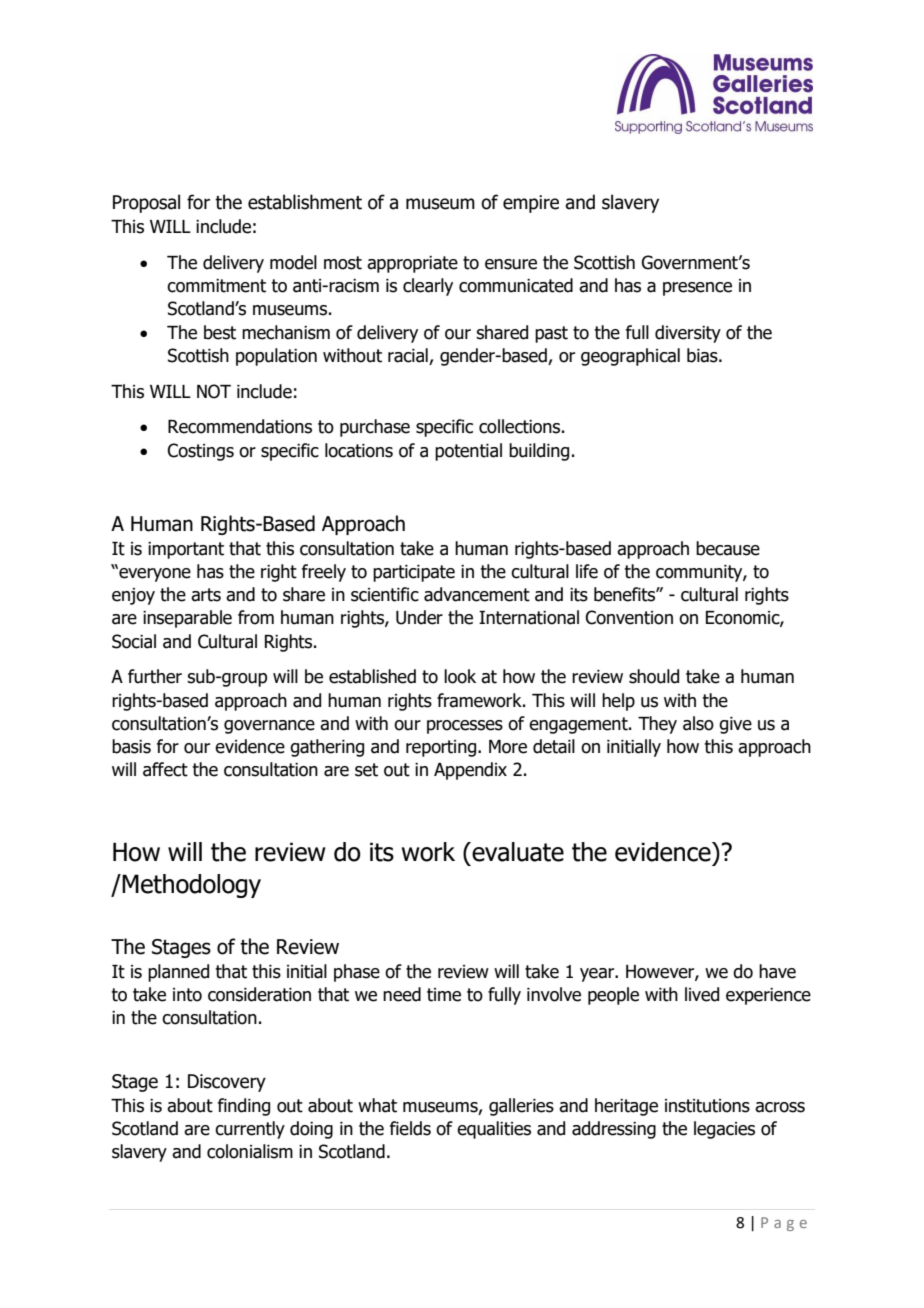 The height and width of the screenshot is (1308, 924). What do you see at coordinates (494, 1130) in the screenshot?
I see `equalities` at bounding box center [494, 1130].
